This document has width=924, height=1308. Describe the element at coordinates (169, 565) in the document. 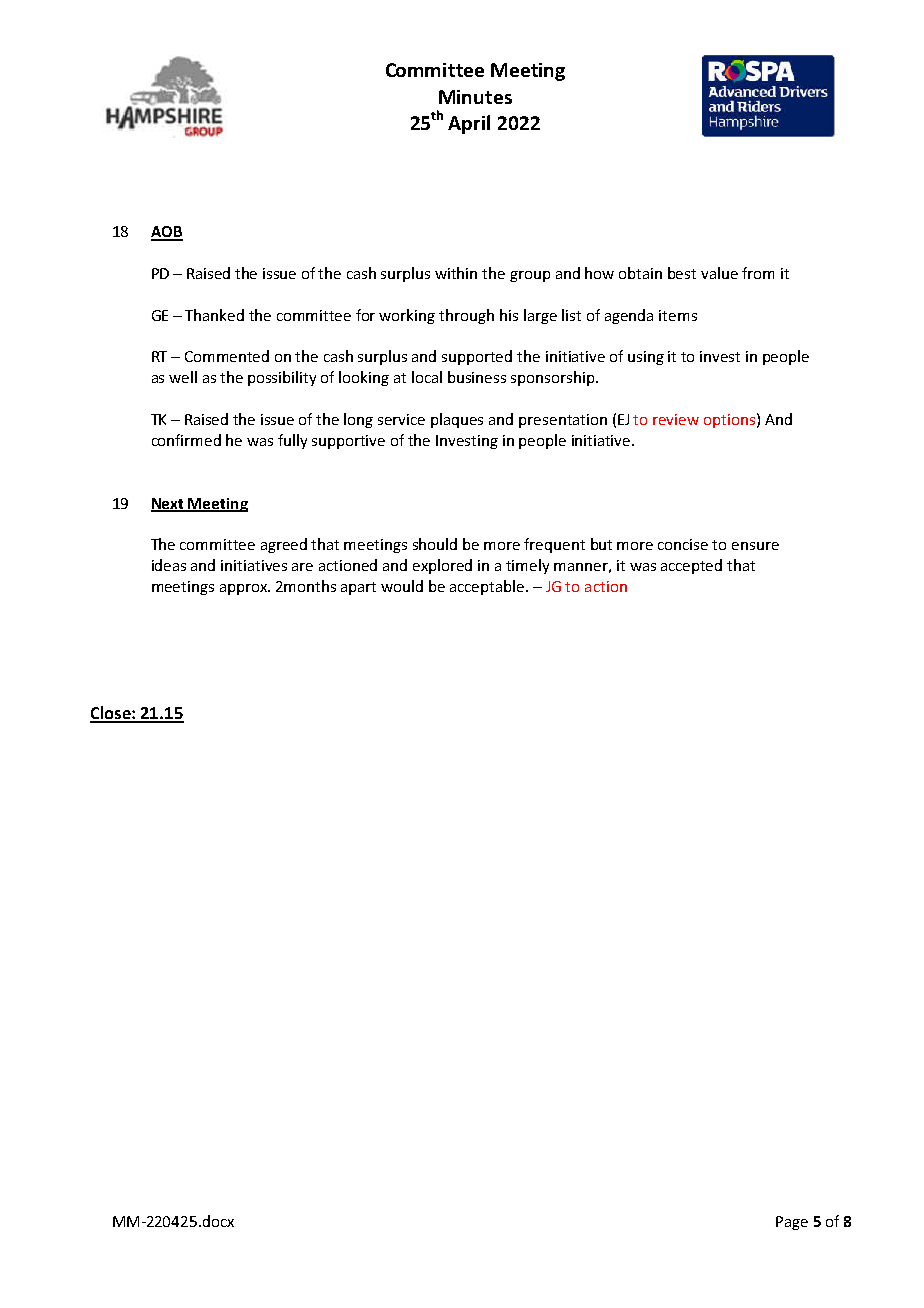

I see `ideas` at that location.
